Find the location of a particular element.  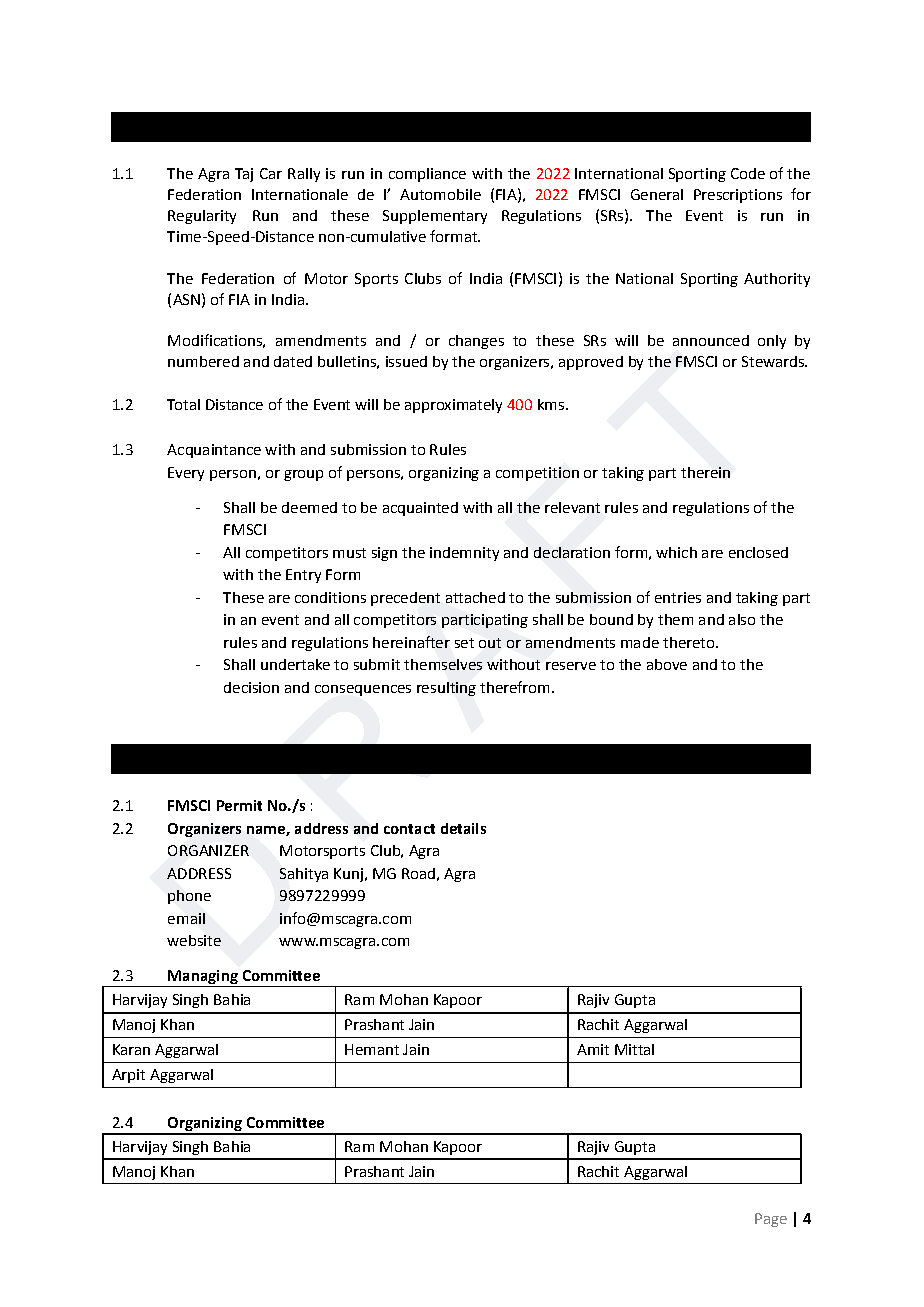

phone is located at coordinates (189, 897).
